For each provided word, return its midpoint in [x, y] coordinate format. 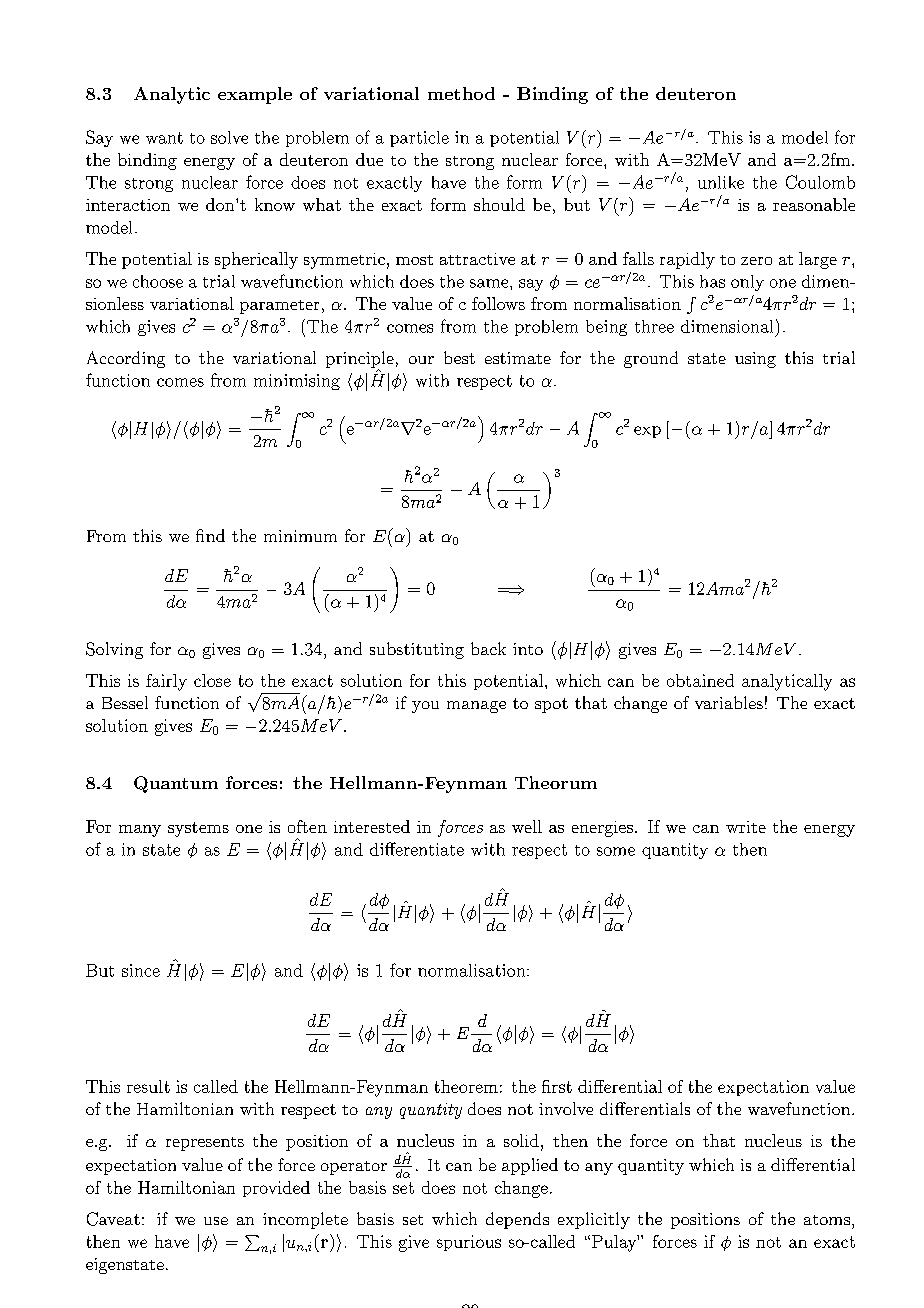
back [488, 648]
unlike [721, 182]
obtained [700, 680]
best [459, 357]
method [461, 93]
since [141, 970]
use [216, 1221]
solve [229, 137]
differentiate [417, 849]
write [746, 827]
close [212, 680]
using [755, 360]
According [126, 359]
